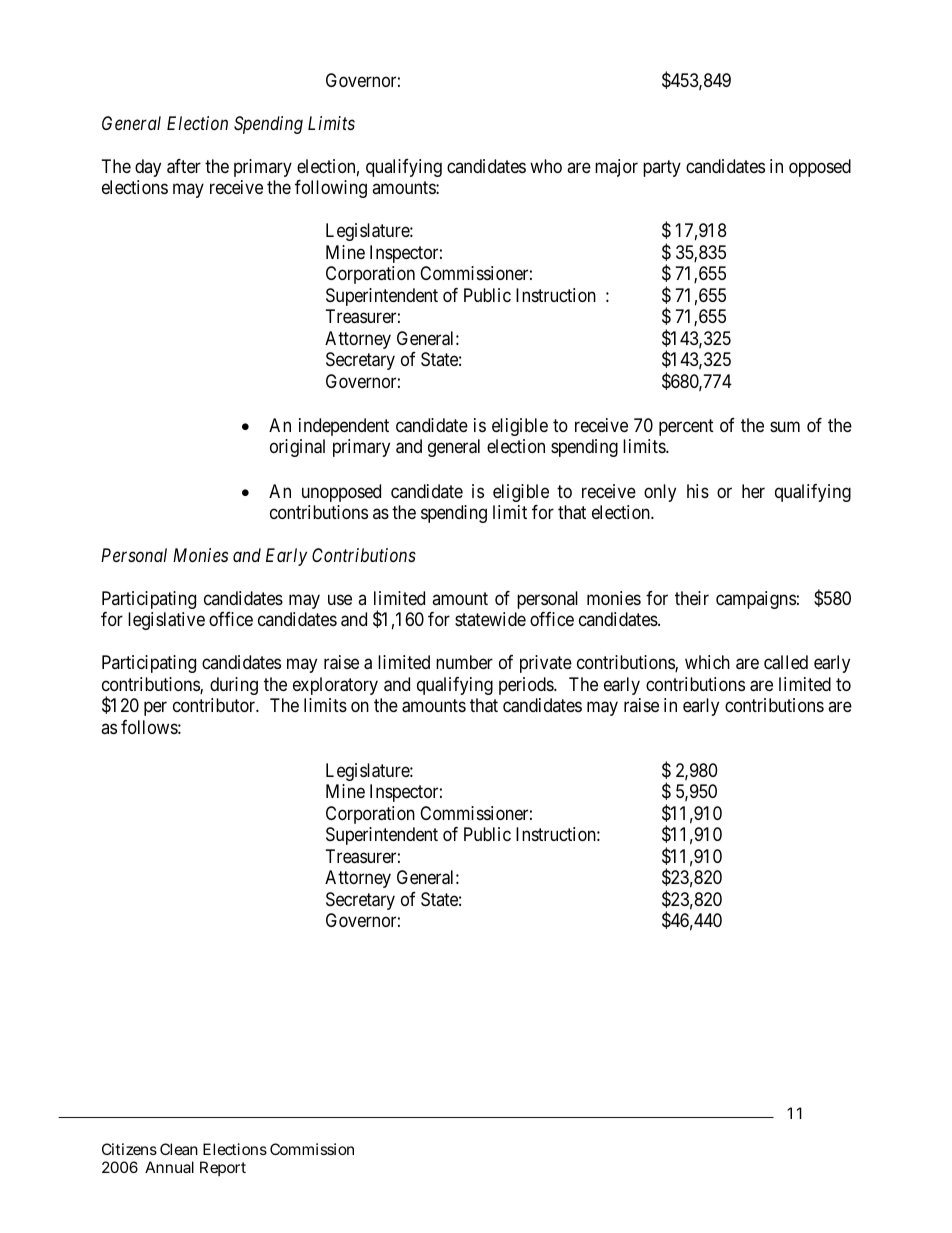  What do you see at coordinates (234, 686) in the document?
I see `during` at bounding box center [234, 686].
